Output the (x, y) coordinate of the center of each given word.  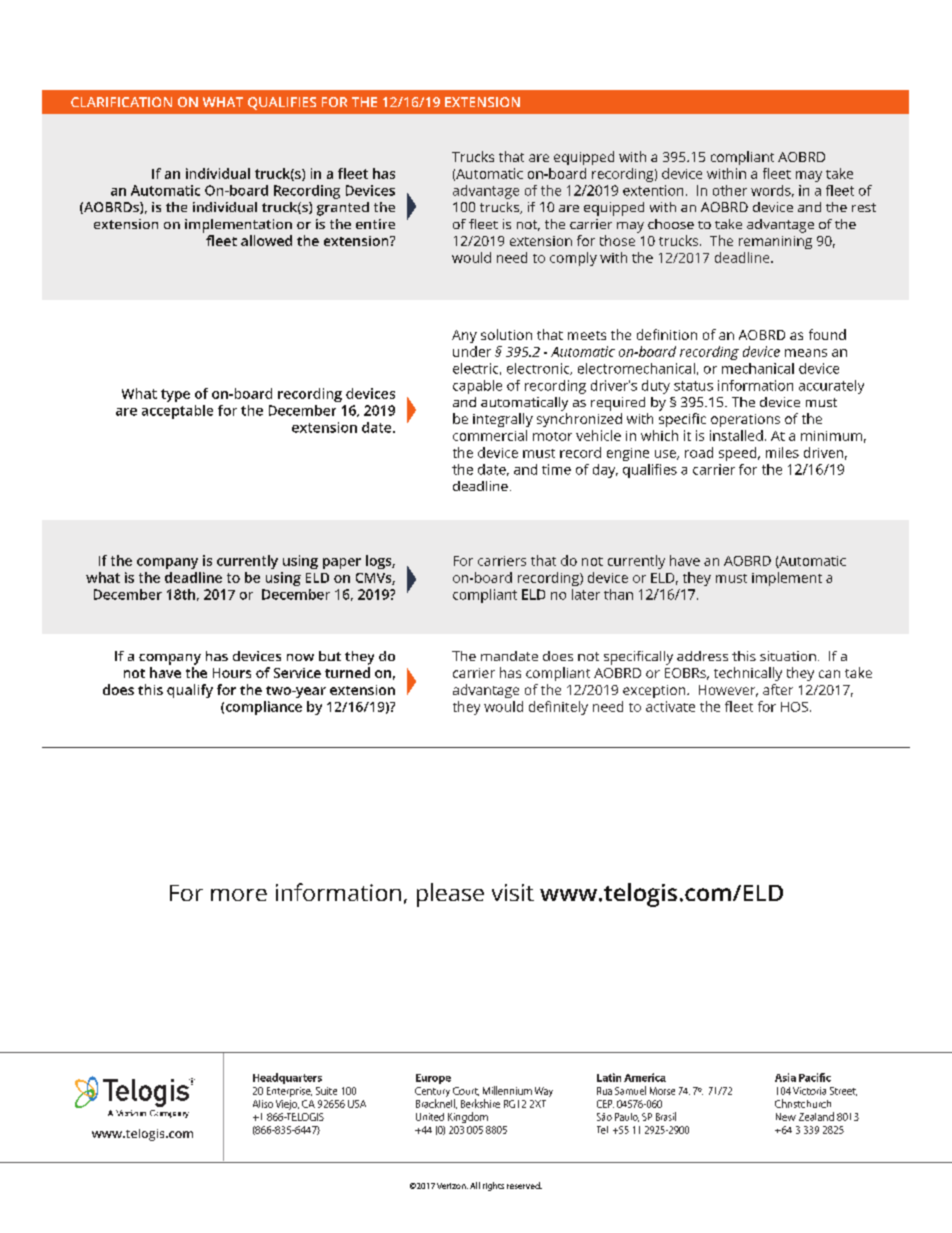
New (786, 1117)
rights (493, 1186)
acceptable (177, 412)
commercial (490, 435)
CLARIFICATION (121, 102)
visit (513, 892)
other (730, 190)
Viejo (287, 1105)
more (239, 895)
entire (375, 224)
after (778, 689)
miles (782, 452)
